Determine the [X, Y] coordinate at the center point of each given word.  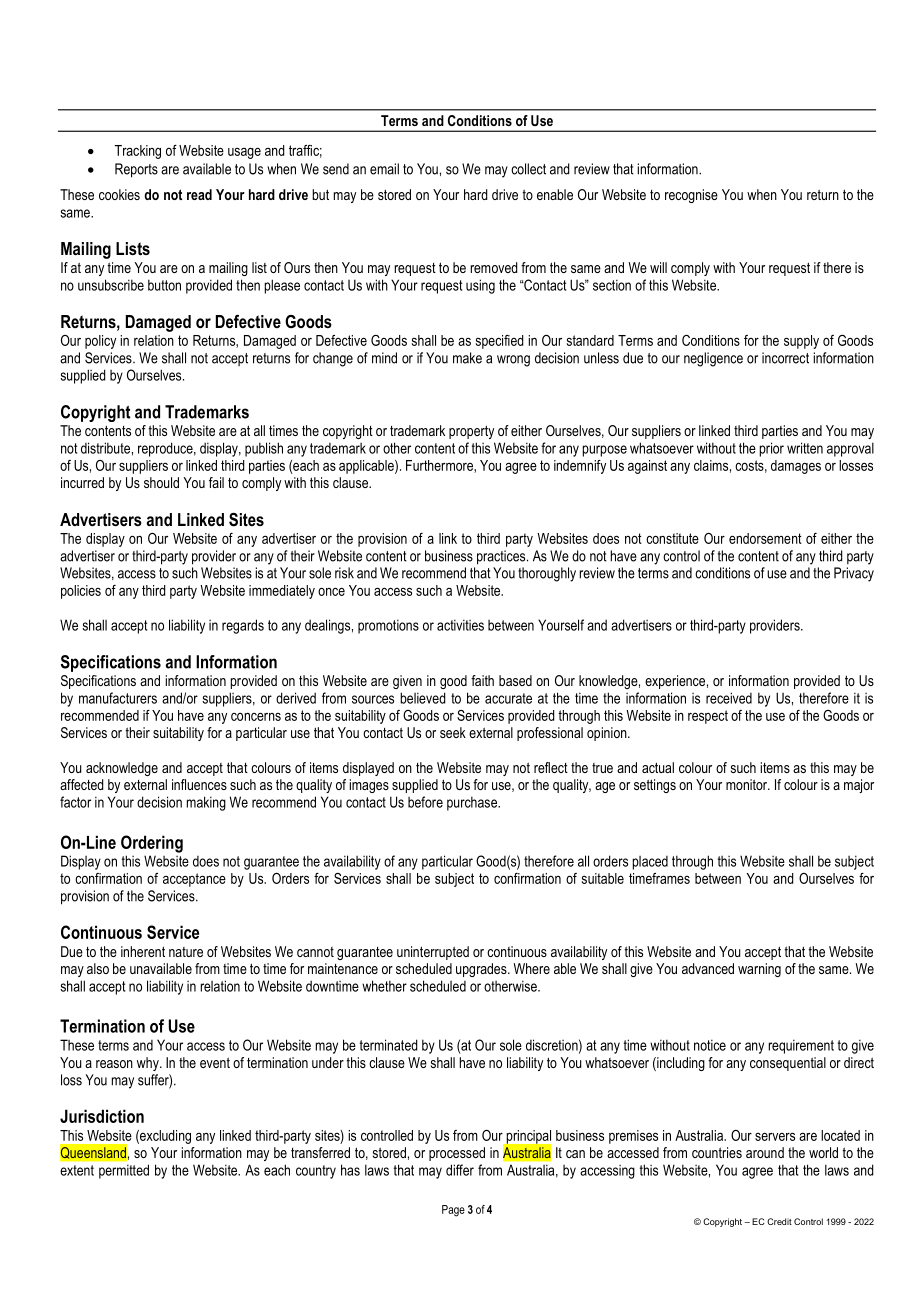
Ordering [152, 844]
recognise [691, 196]
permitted [124, 1171]
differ [460, 1170]
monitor [748, 784]
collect [528, 169]
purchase [473, 803]
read [199, 194]
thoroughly [547, 574]
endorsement [765, 538]
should [161, 482]
